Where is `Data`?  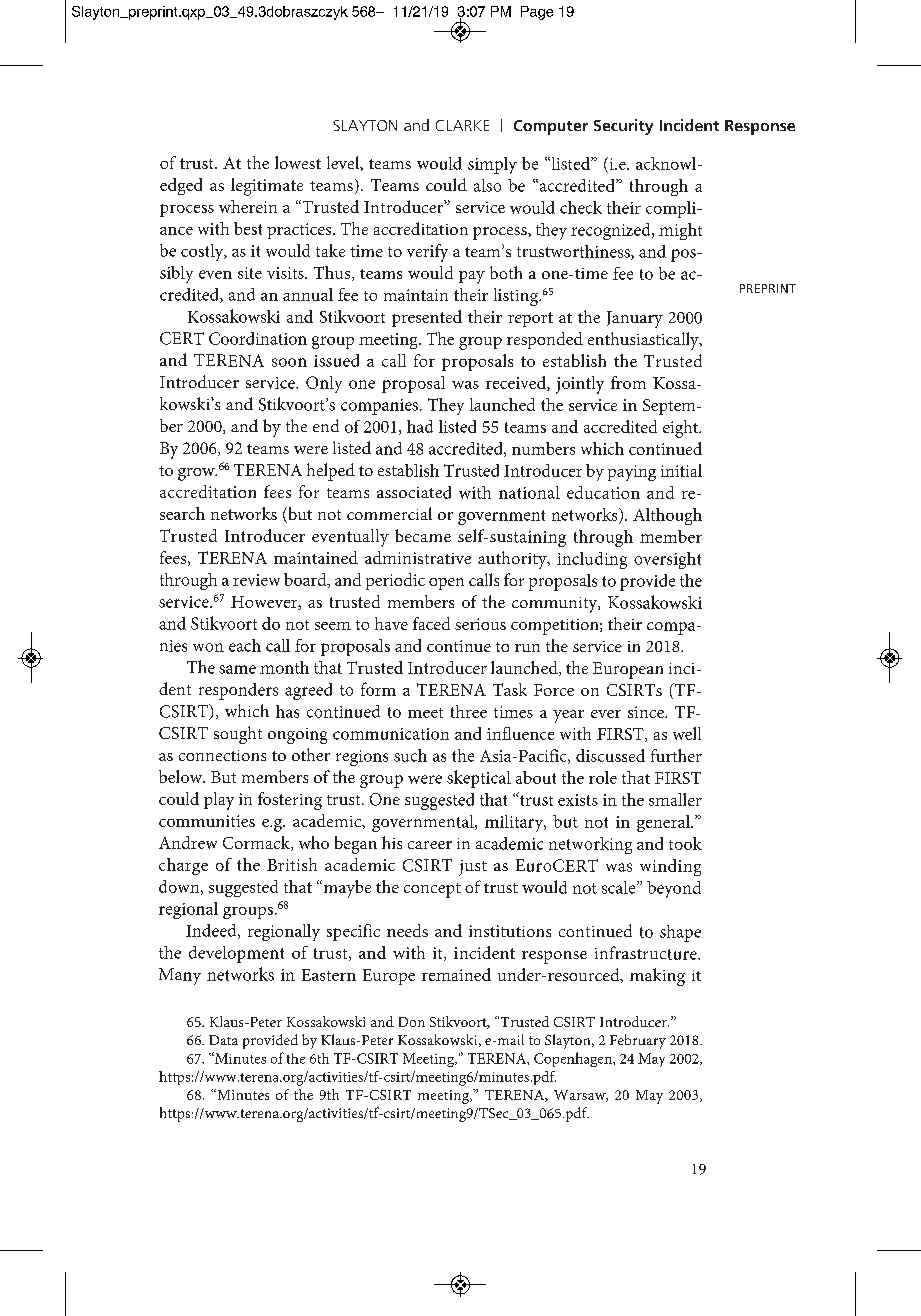 Data is located at coordinates (223, 1040).
